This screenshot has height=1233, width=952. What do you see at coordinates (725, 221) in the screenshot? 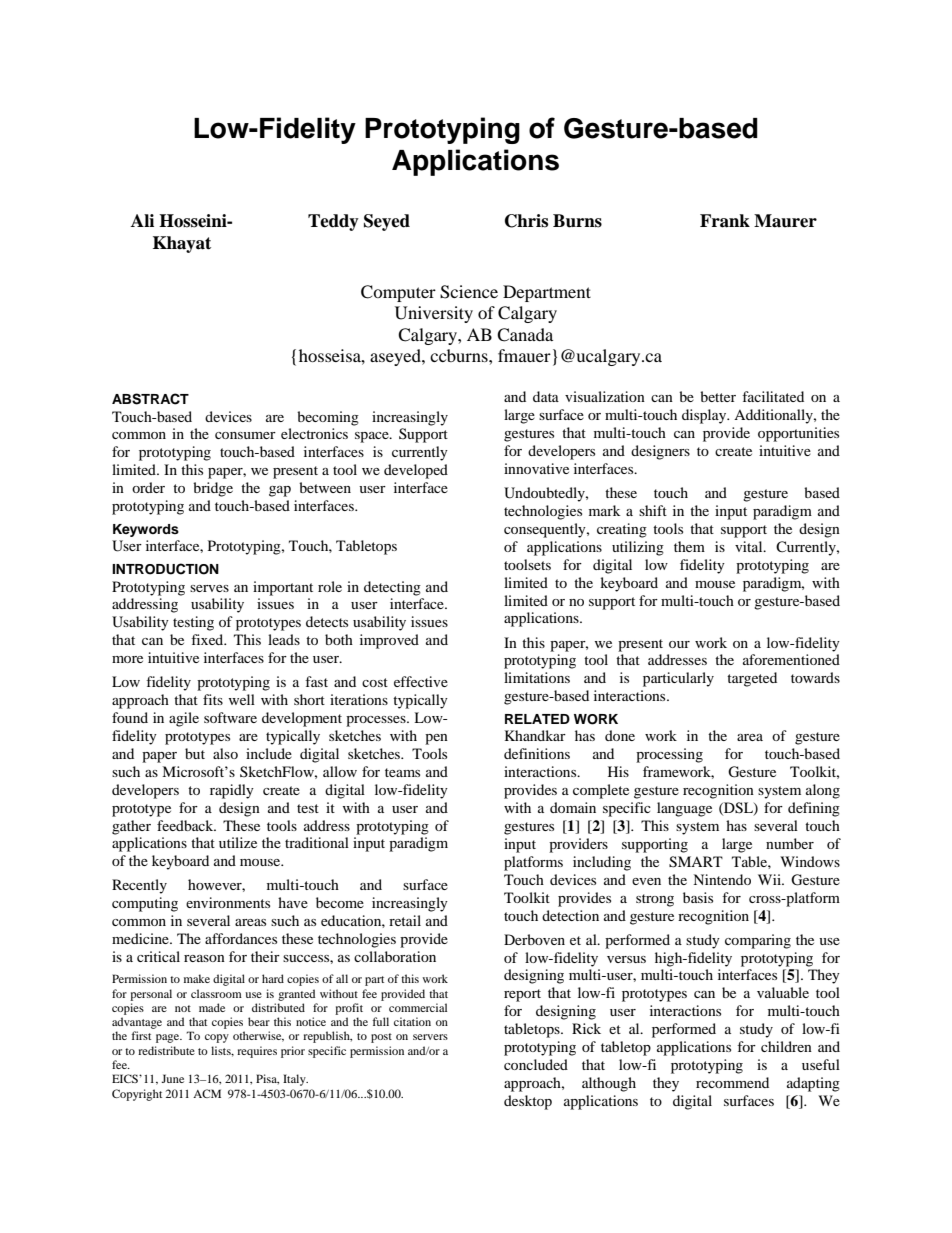
I see `Frank` at bounding box center [725, 221].
